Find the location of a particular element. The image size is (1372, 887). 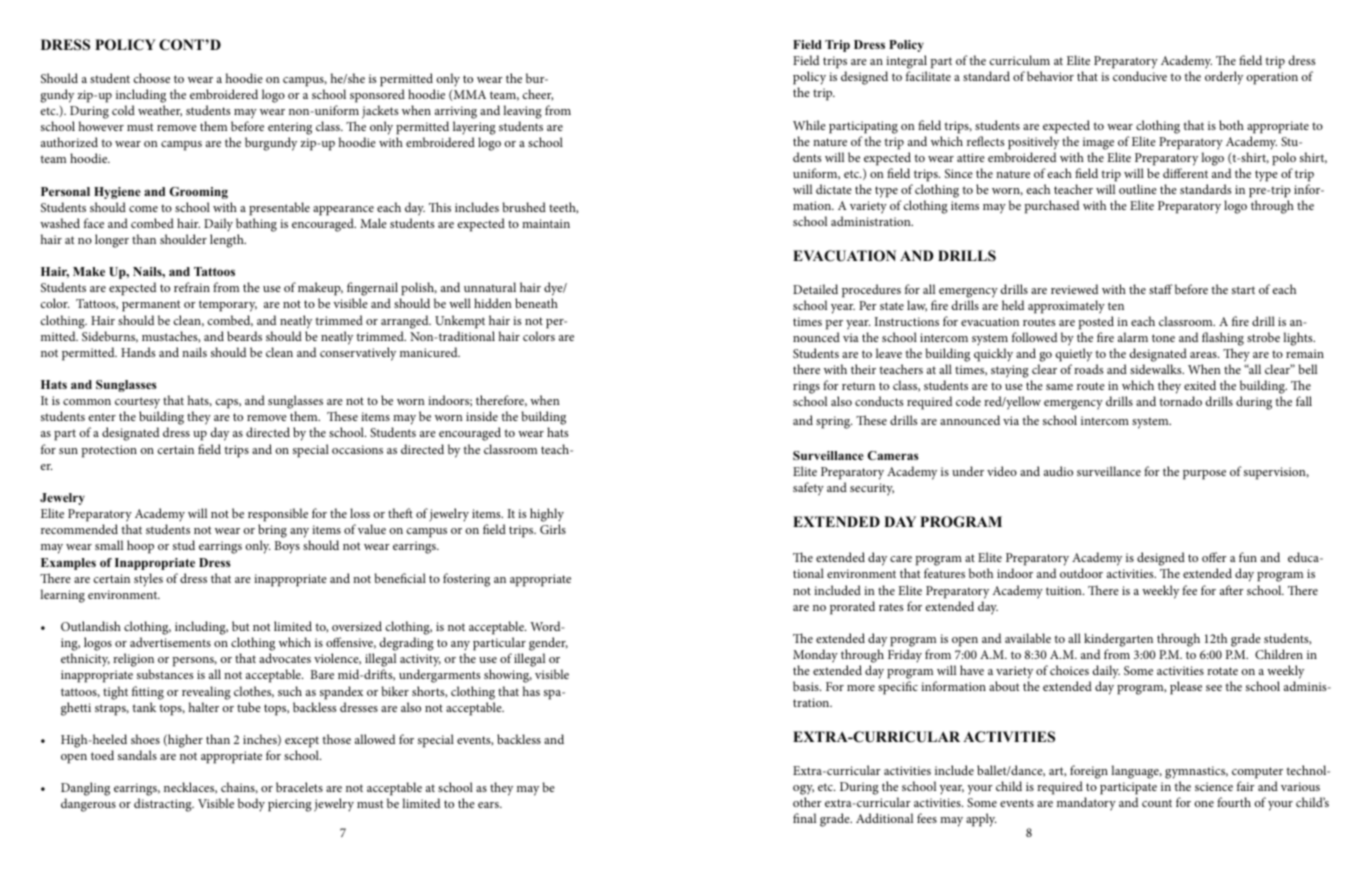

spring is located at coordinates (834, 422).
